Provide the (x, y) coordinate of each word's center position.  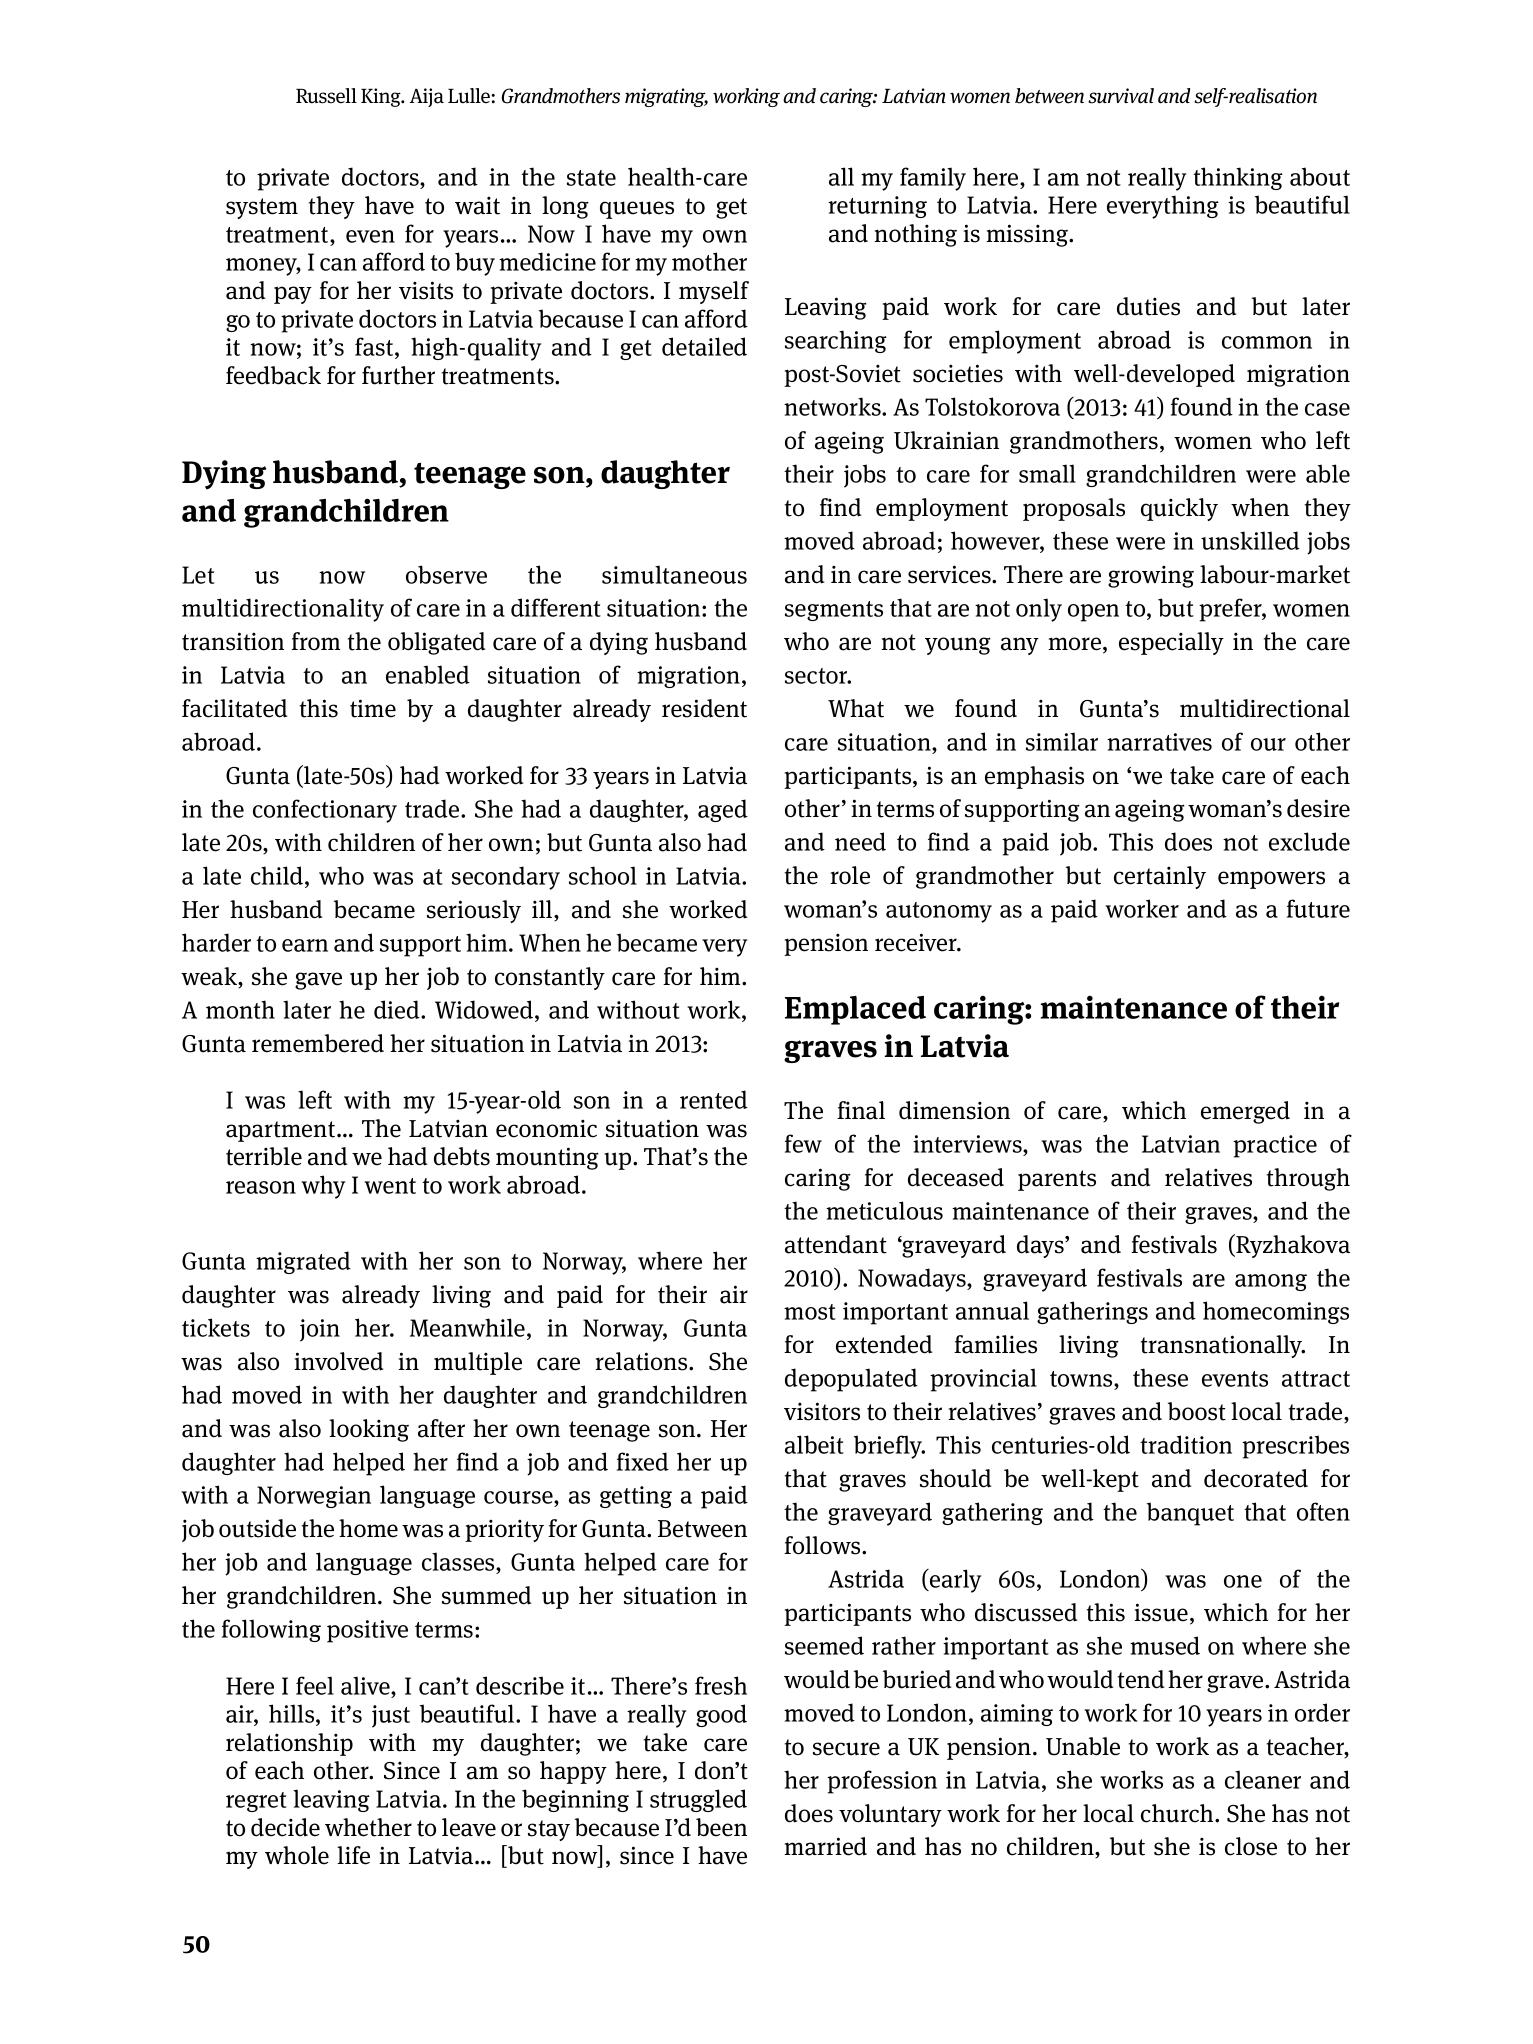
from (315, 641)
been (721, 1827)
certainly (1160, 877)
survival (1121, 96)
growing (1151, 576)
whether (368, 1827)
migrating (666, 97)
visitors (822, 1411)
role (850, 875)
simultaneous (674, 574)
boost (1197, 1411)
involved (338, 1361)
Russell (326, 96)
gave (318, 981)
